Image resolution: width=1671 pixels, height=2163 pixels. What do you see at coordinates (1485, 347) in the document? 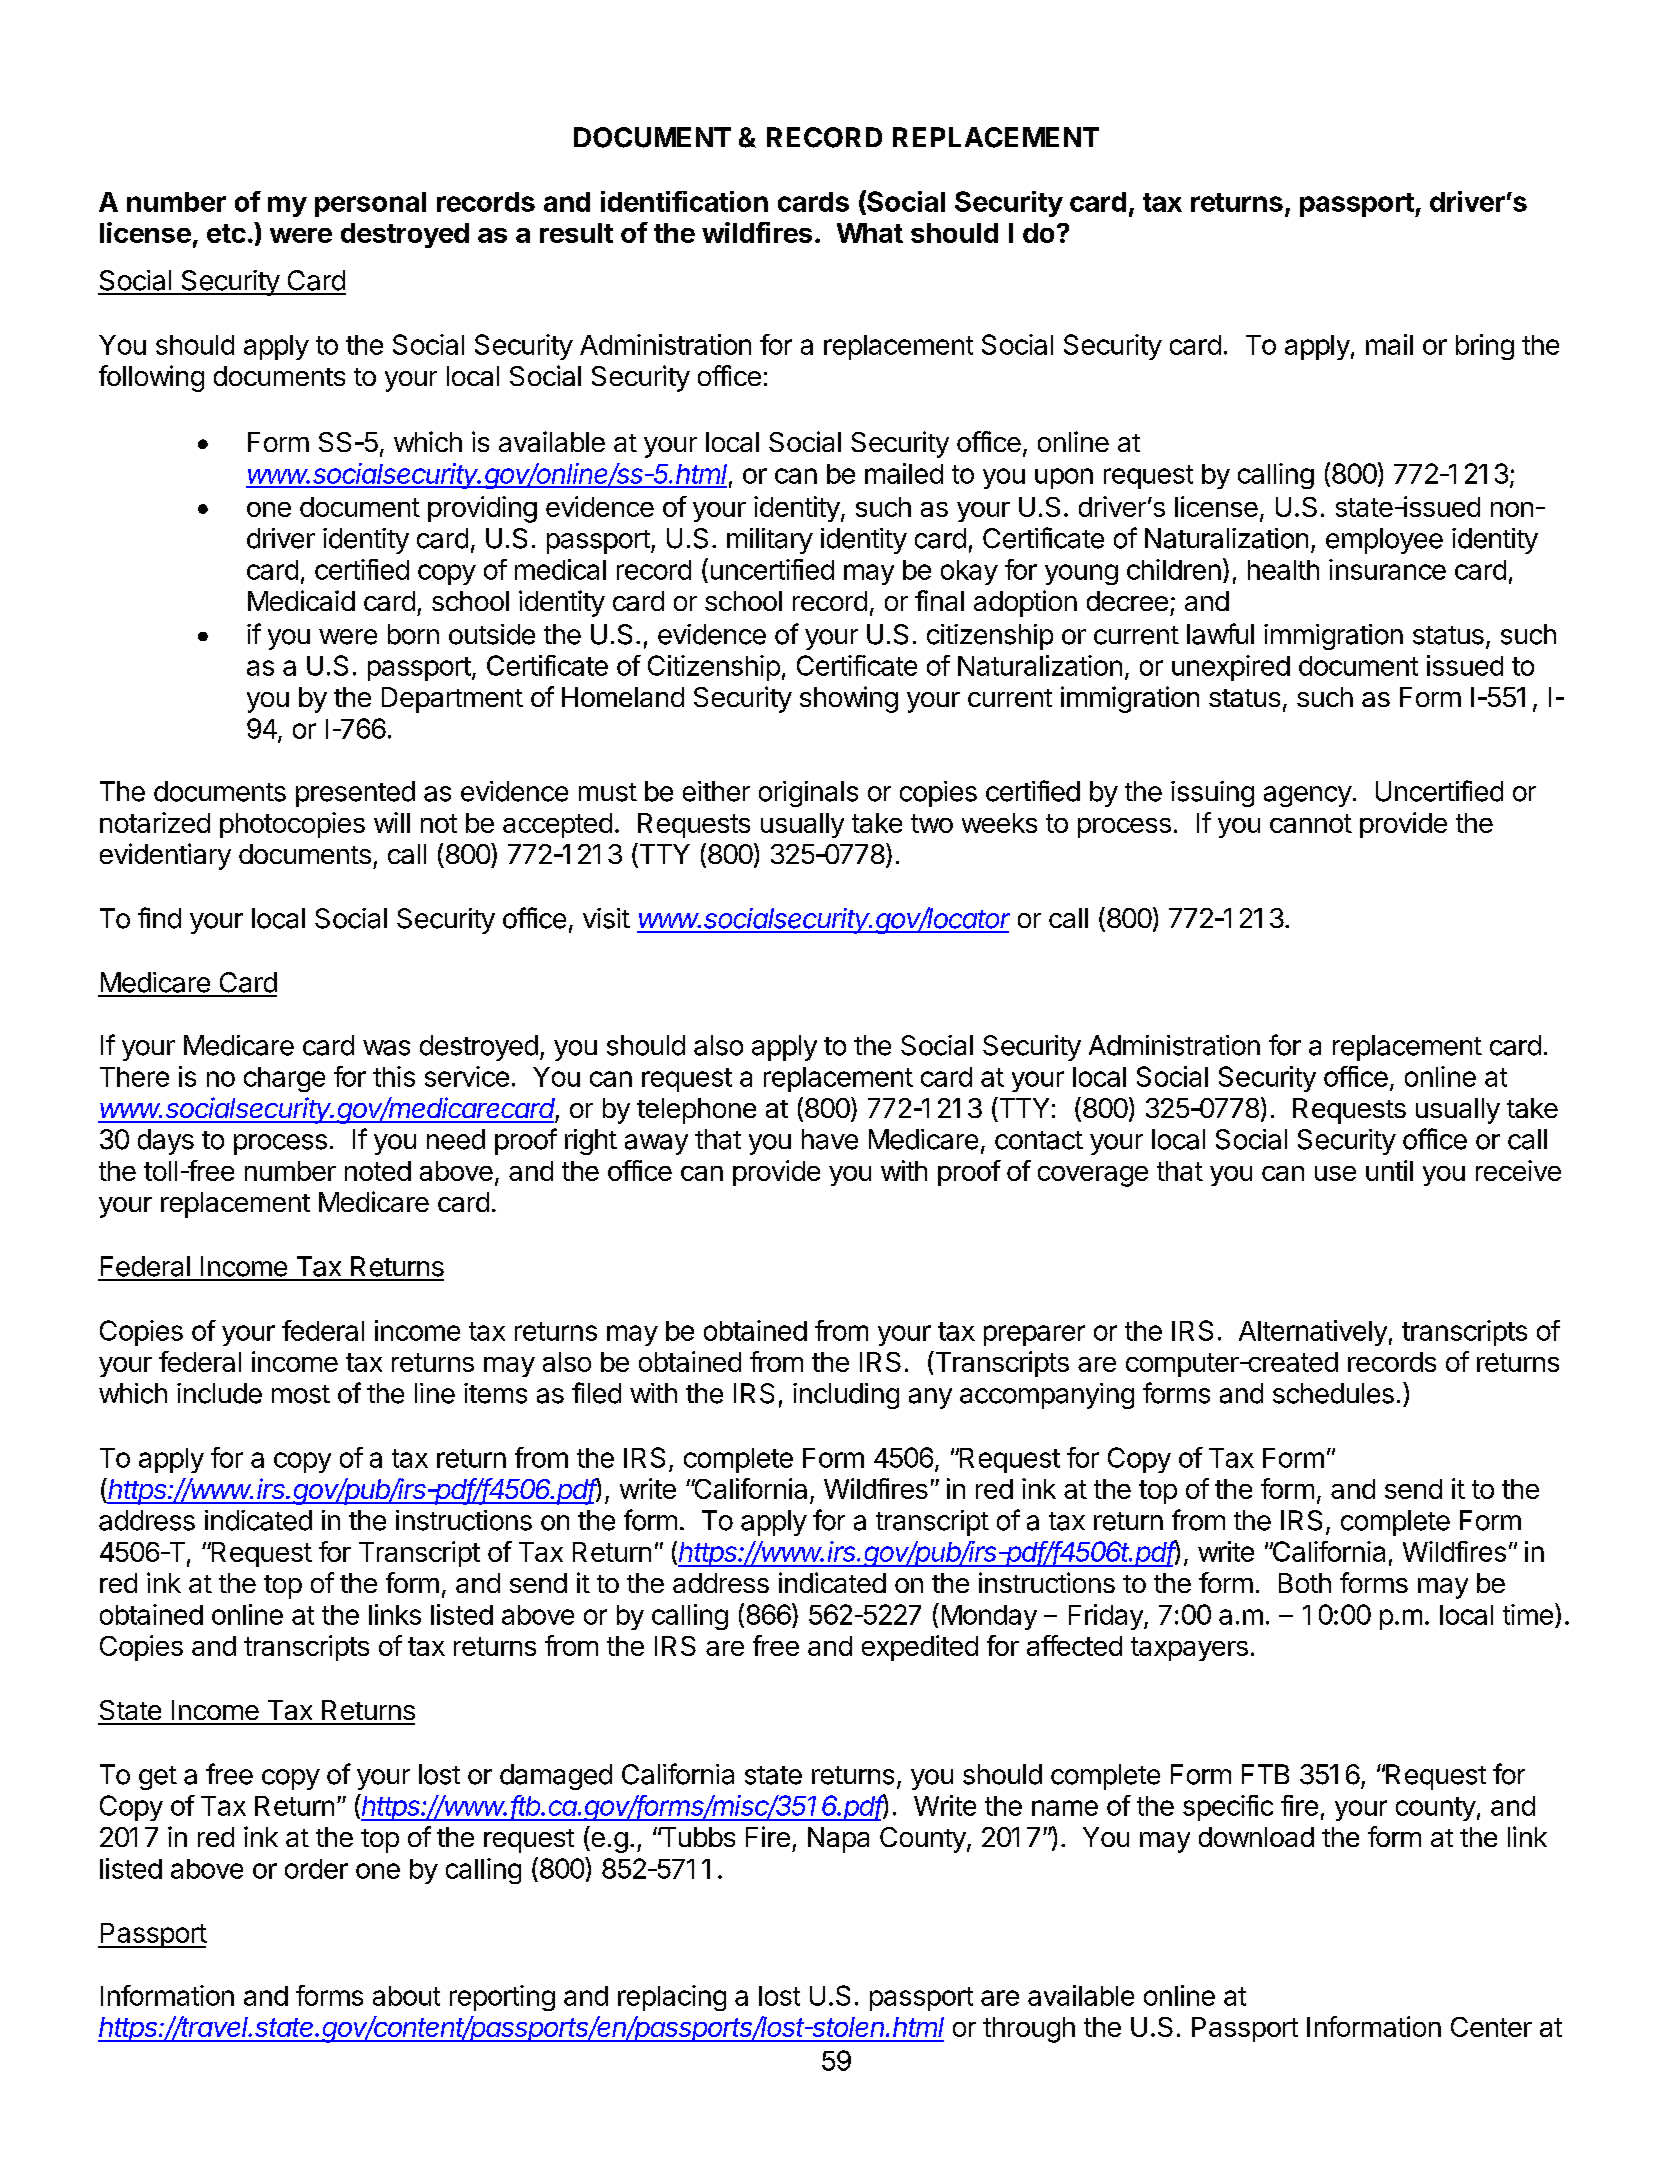
I see `bring` at bounding box center [1485, 347].
